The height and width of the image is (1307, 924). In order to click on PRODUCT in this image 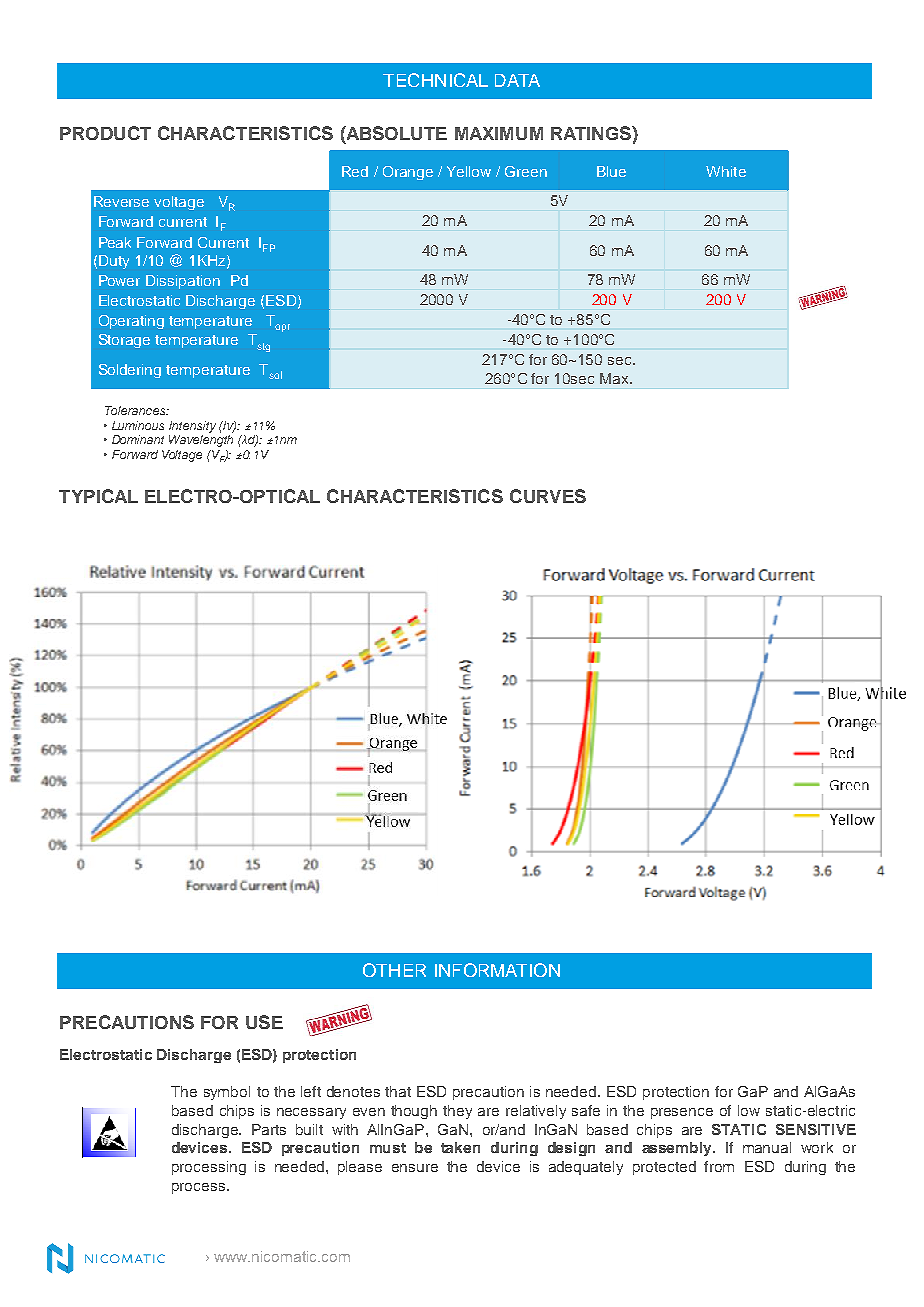, I will do `click(105, 133)`.
